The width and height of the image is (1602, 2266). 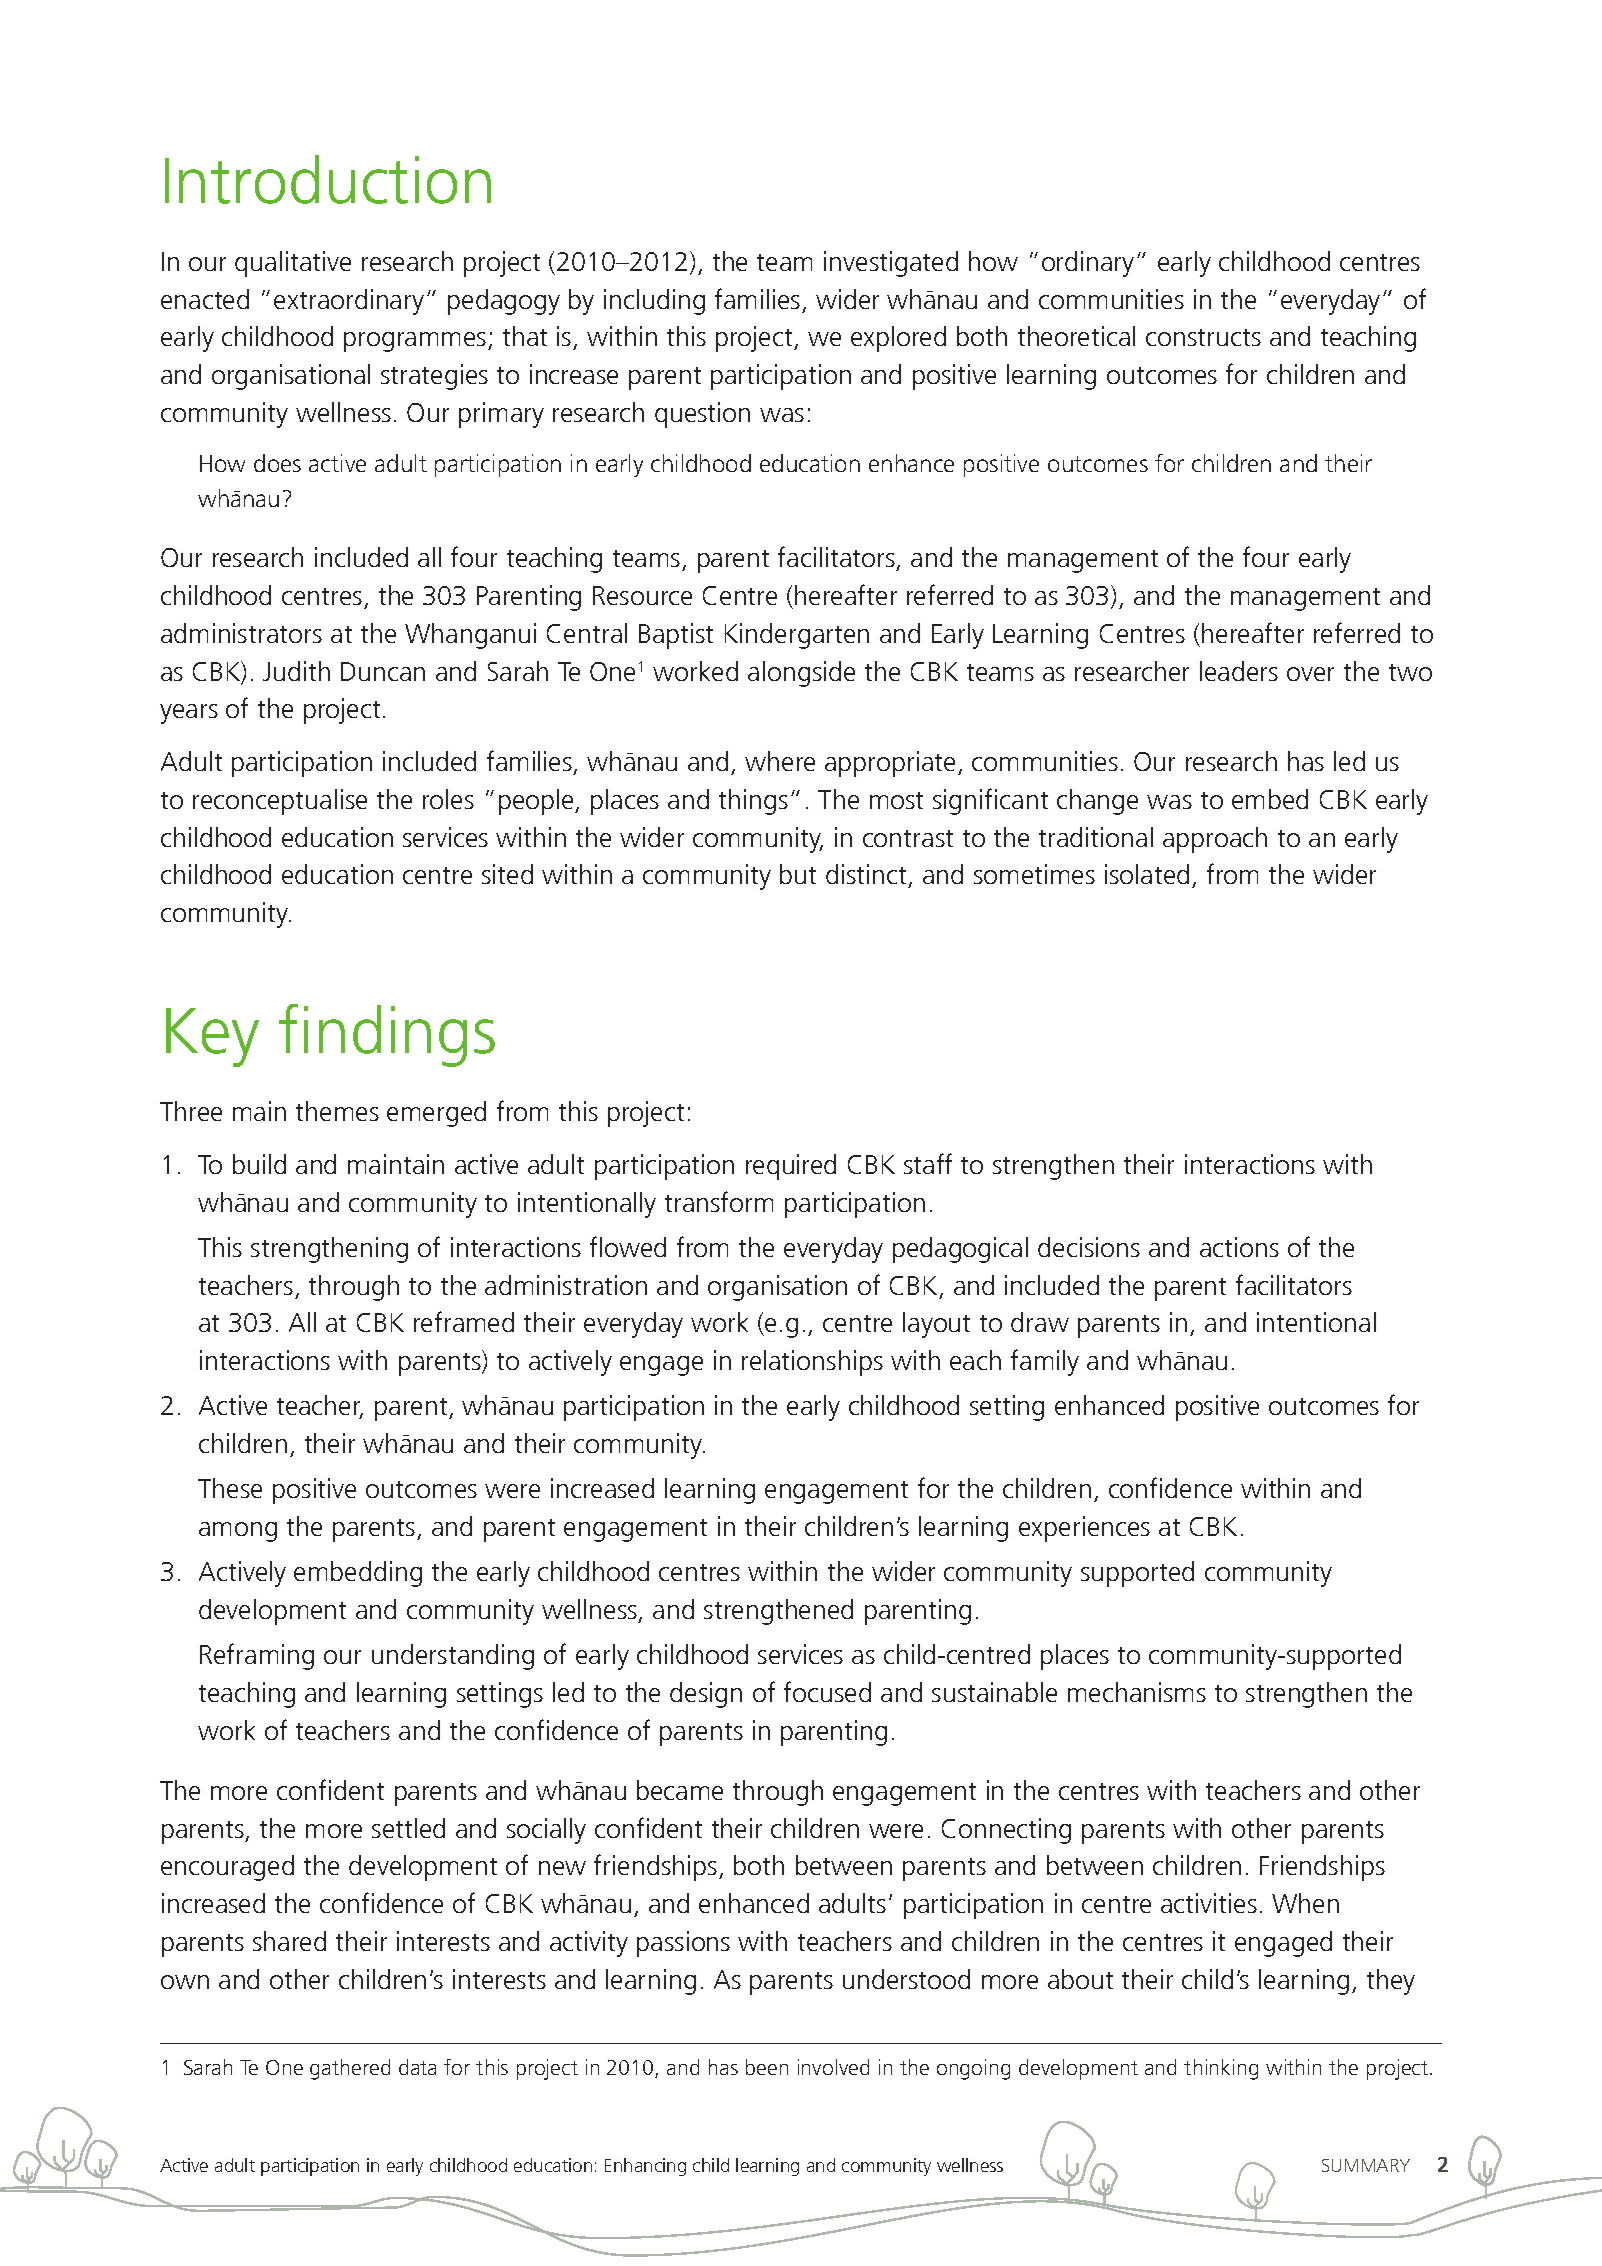 I want to click on qualitative, so click(x=293, y=264).
